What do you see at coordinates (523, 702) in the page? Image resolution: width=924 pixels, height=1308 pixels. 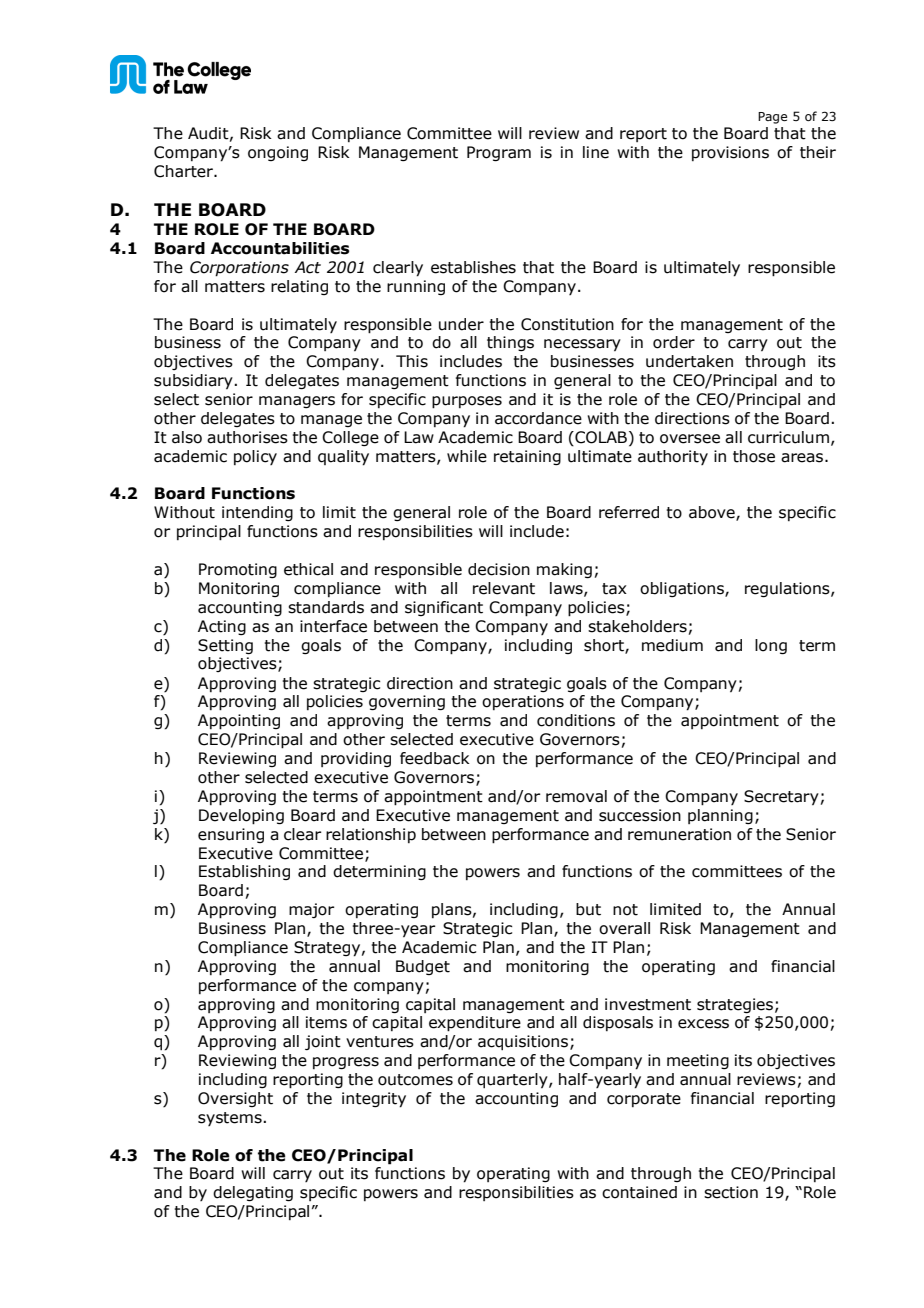 I see `operations` at bounding box center [523, 702].
